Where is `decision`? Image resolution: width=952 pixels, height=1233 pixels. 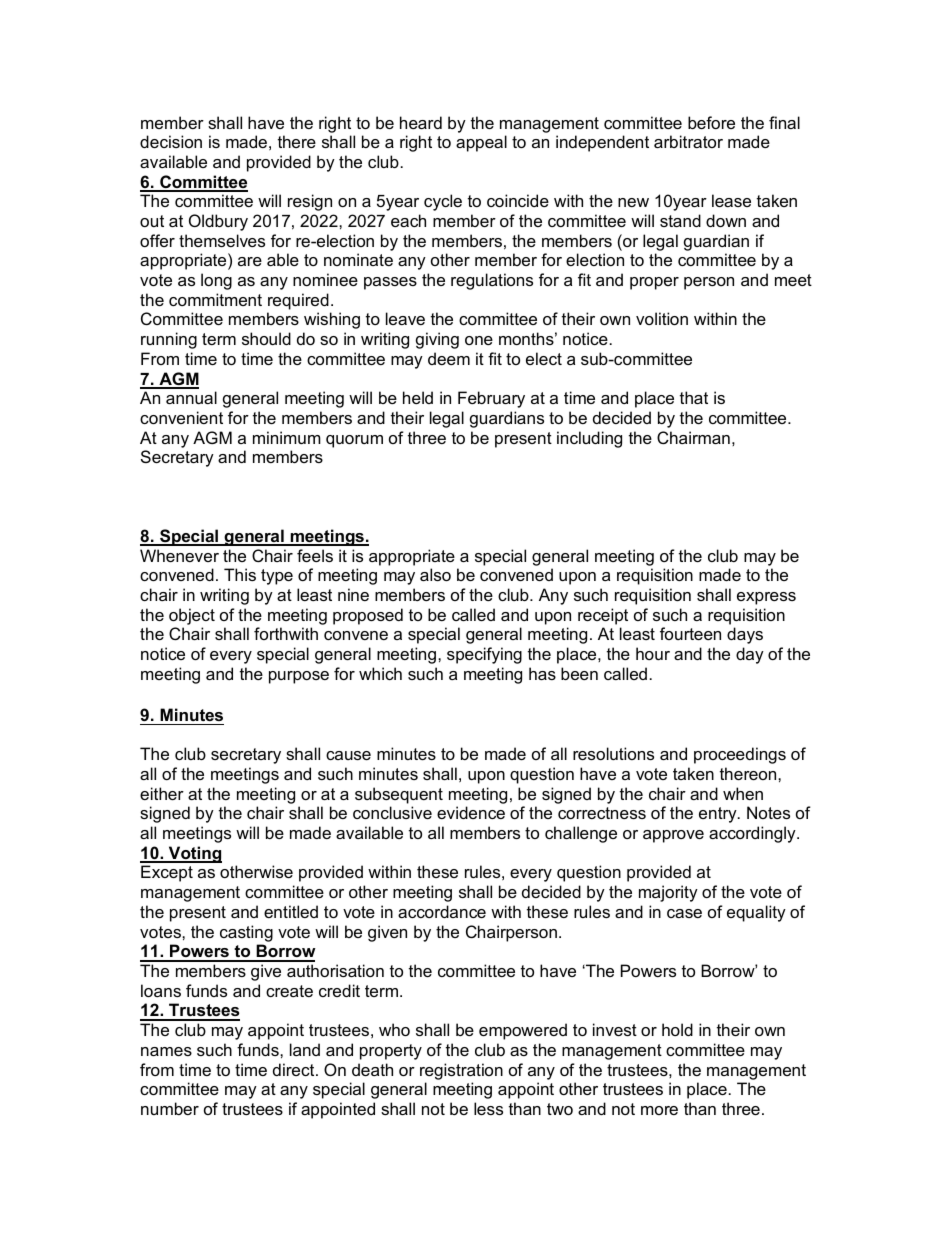
decision is located at coordinates (171, 141).
